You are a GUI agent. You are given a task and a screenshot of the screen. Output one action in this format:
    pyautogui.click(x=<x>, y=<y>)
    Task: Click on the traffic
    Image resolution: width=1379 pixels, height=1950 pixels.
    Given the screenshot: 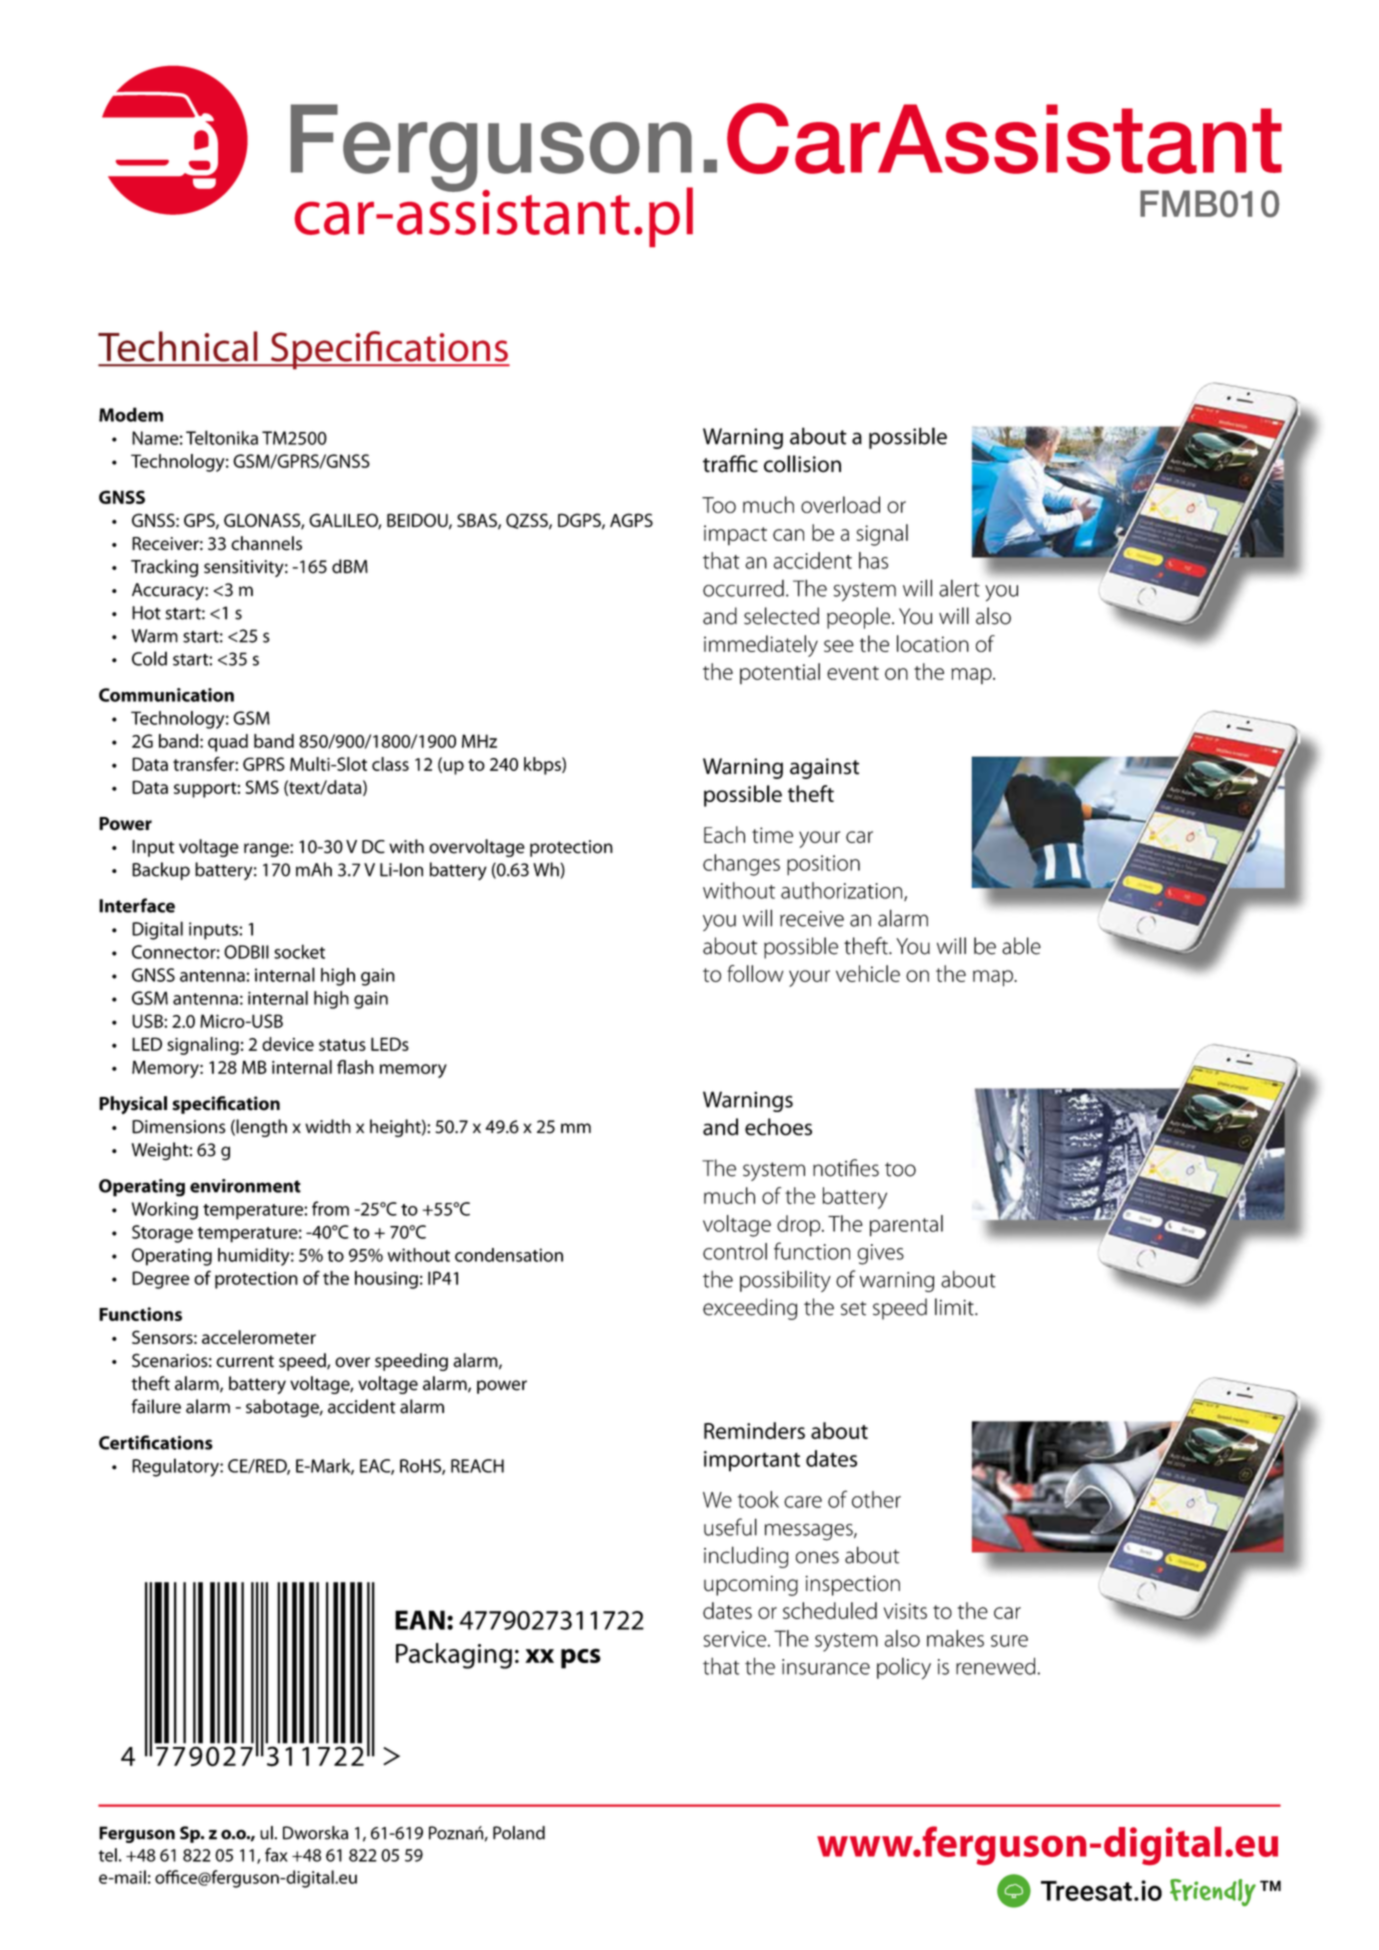 What is the action you would take?
    pyautogui.click(x=730, y=464)
